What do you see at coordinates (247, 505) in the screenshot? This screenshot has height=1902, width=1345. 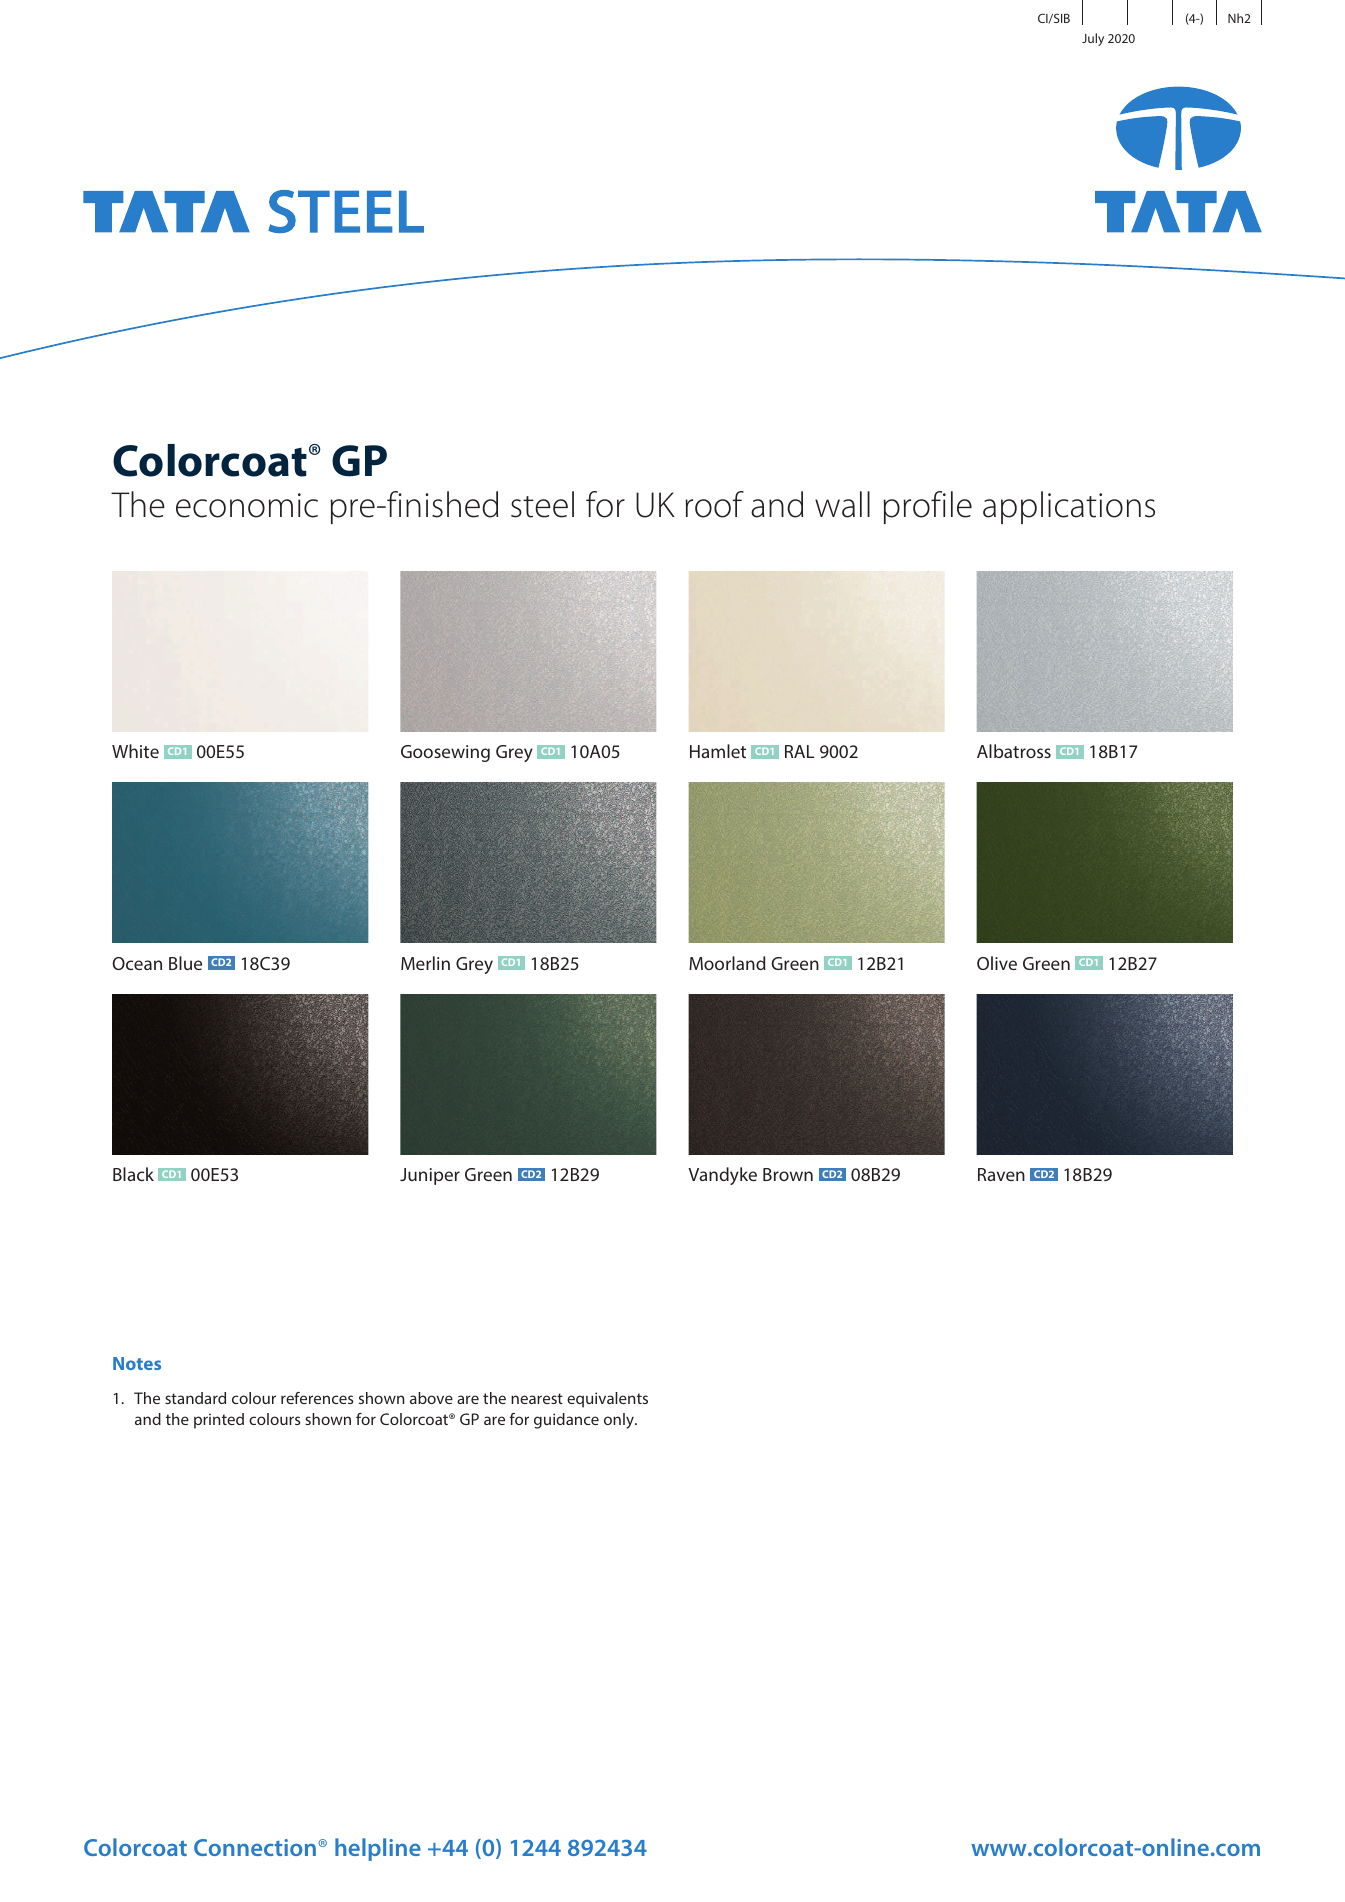 I see `economic` at bounding box center [247, 505].
